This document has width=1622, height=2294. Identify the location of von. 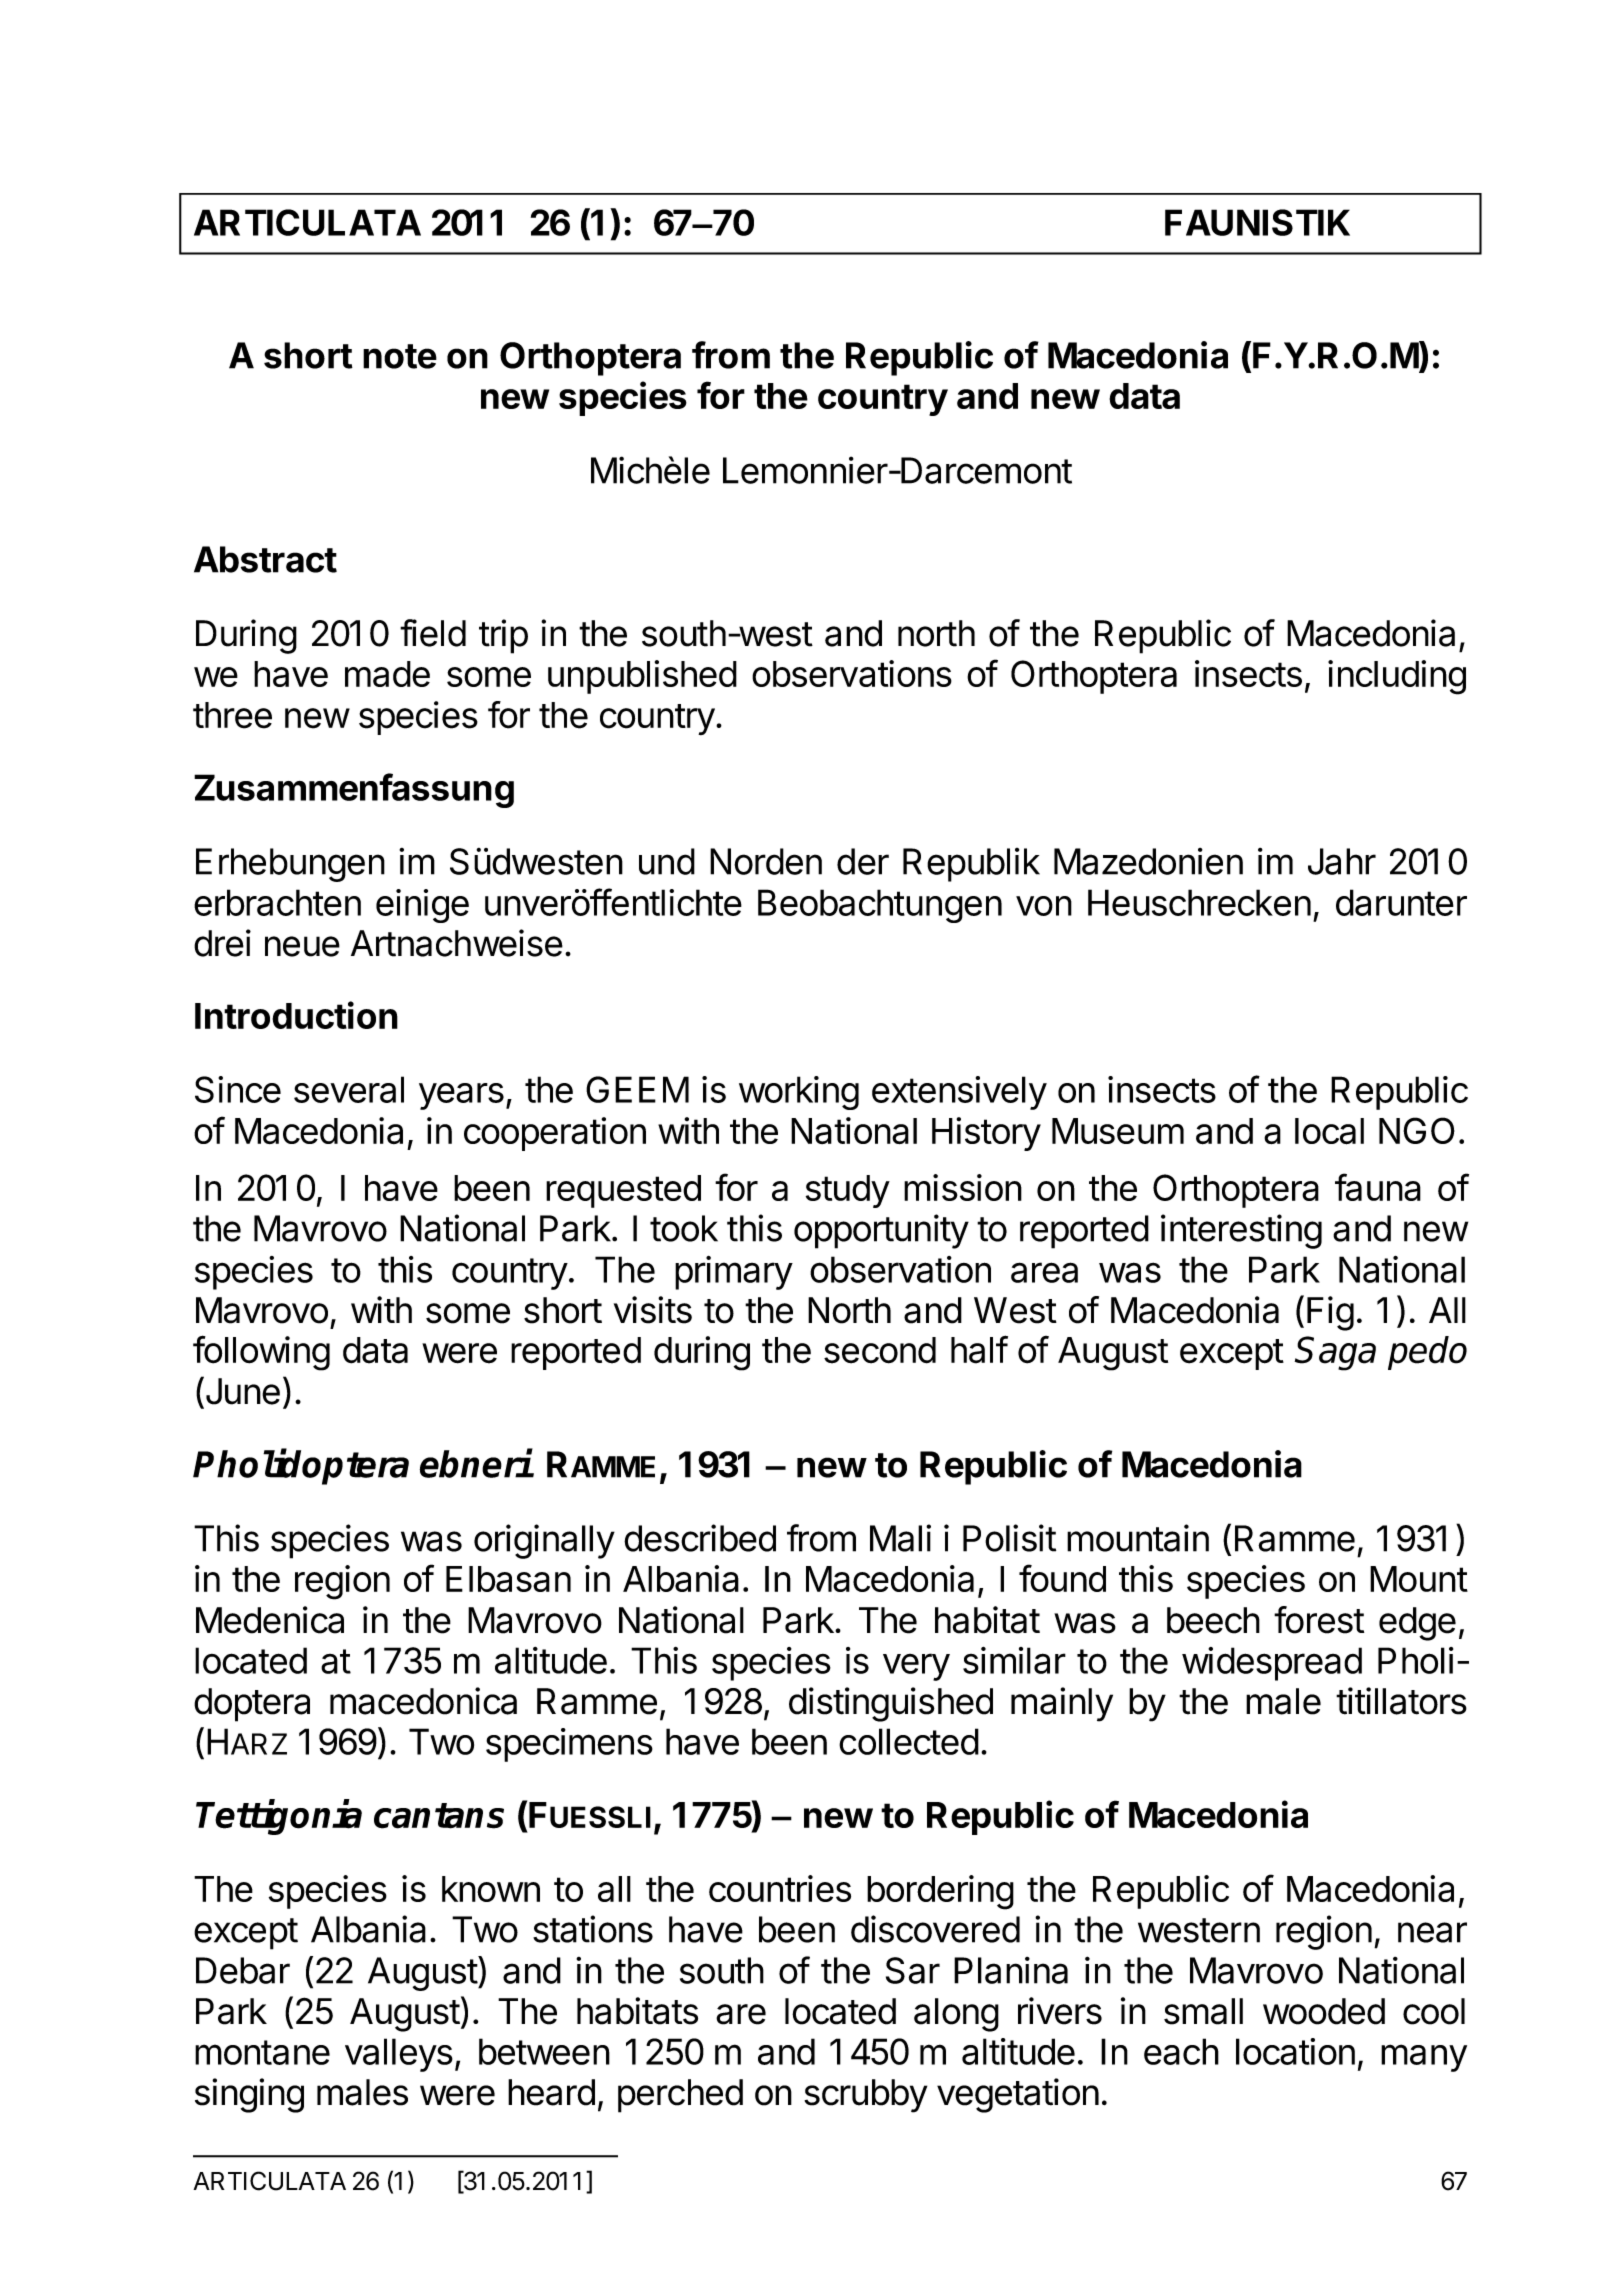
(1044, 906).
